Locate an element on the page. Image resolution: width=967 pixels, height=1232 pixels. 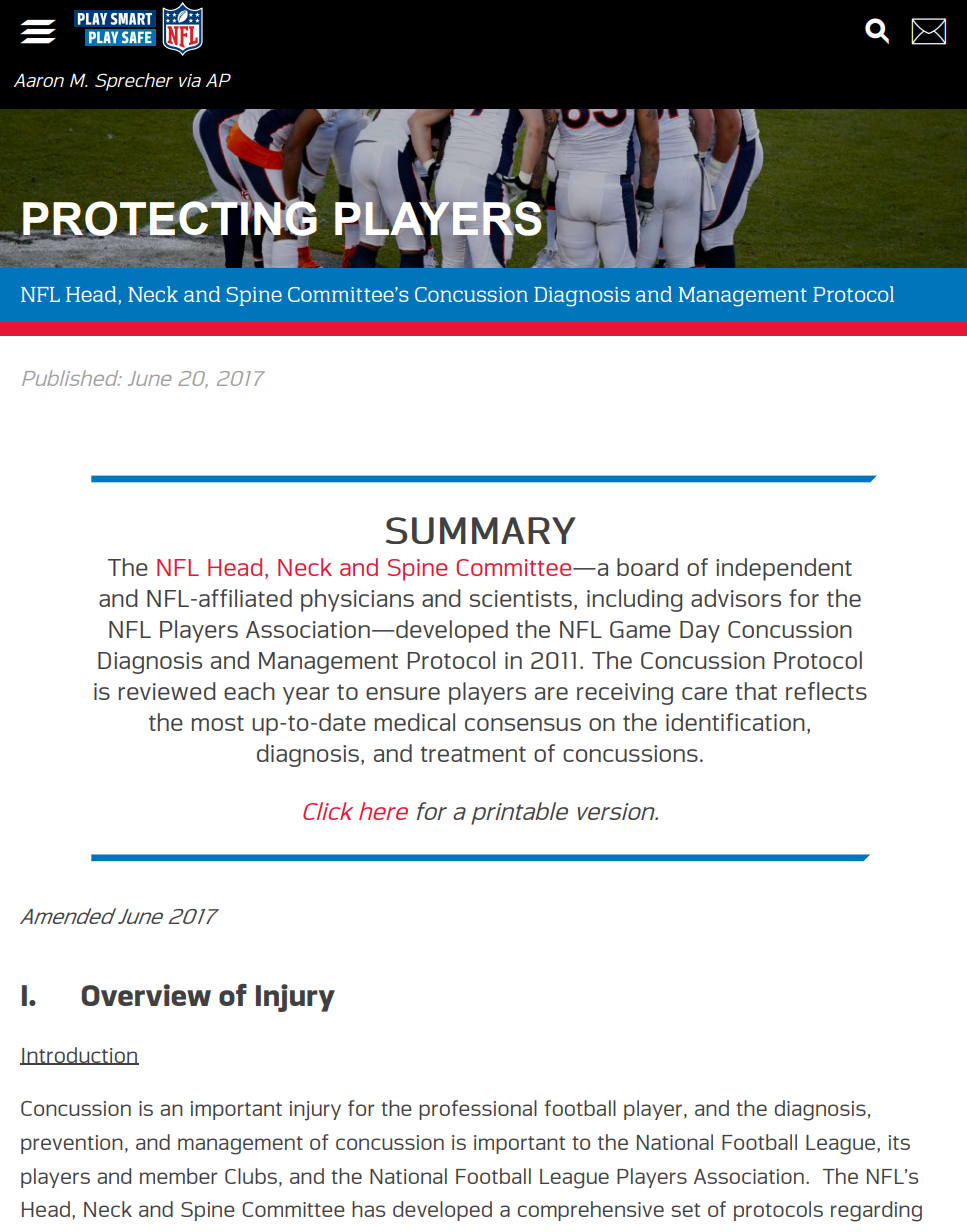
reviewed is located at coordinates (167, 691).
